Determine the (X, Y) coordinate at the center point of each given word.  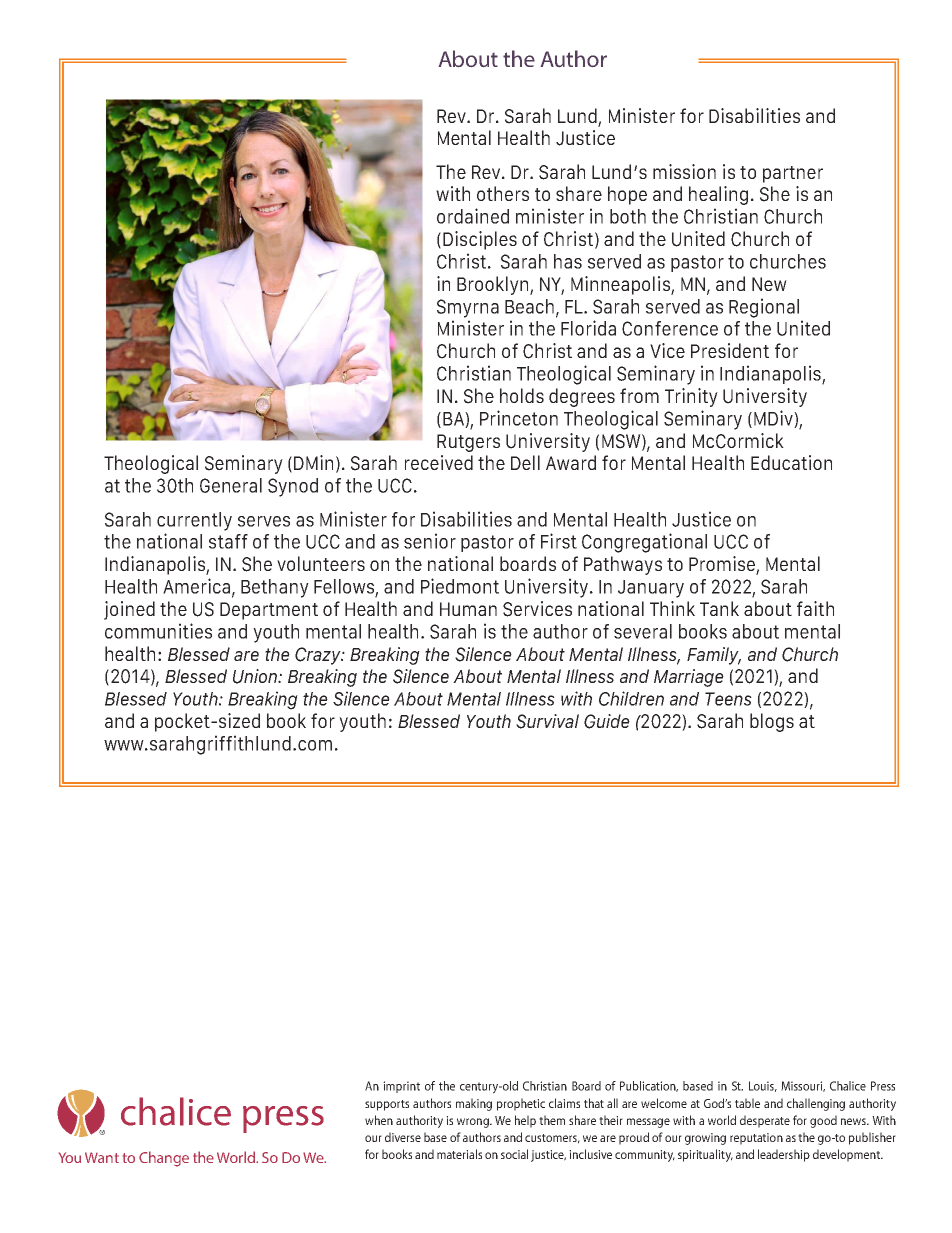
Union (256, 676)
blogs (772, 722)
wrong (474, 1123)
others (503, 193)
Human (468, 609)
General (231, 485)
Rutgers (468, 443)
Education (791, 462)
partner (793, 174)
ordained (473, 216)
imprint (401, 1087)
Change (164, 1159)
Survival (547, 721)
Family (714, 656)
